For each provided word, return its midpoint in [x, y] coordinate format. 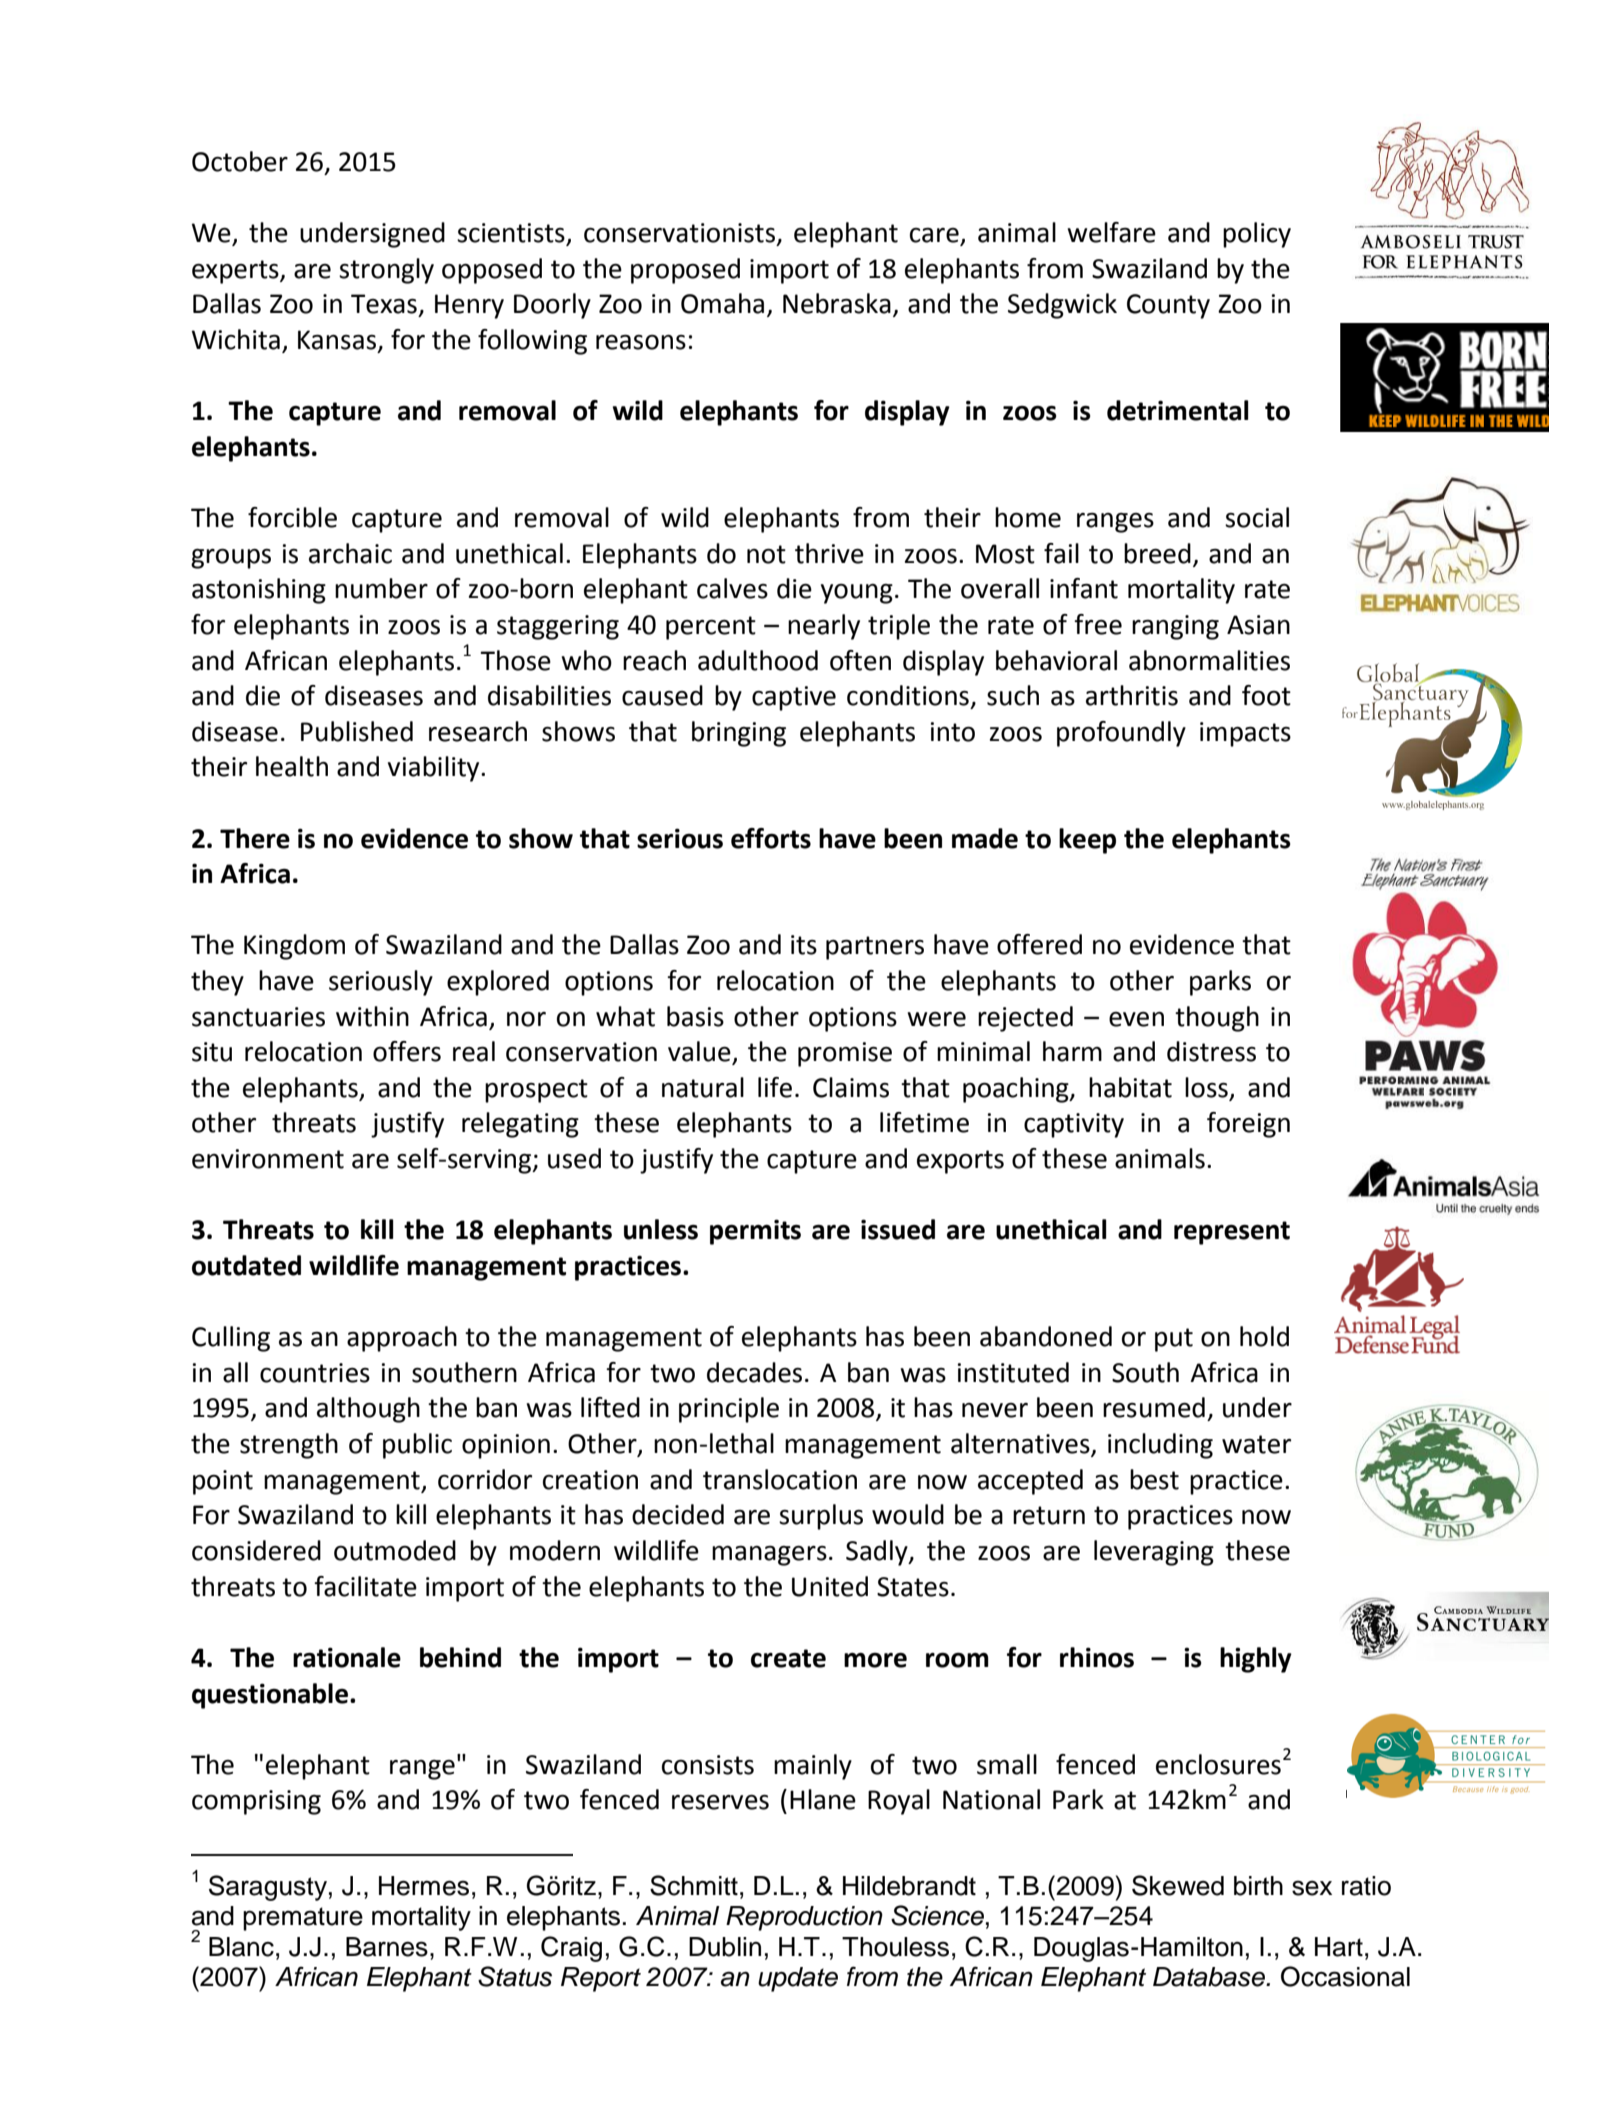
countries [315, 1373]
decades [754, 1372]
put [1174, 1340]
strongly [386, 271]
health [292, 766]
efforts [771, 838]
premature [303, 1919]
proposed [685, 271]
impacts [1245, 734]
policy [1257, 235]
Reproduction [804, 1918]
